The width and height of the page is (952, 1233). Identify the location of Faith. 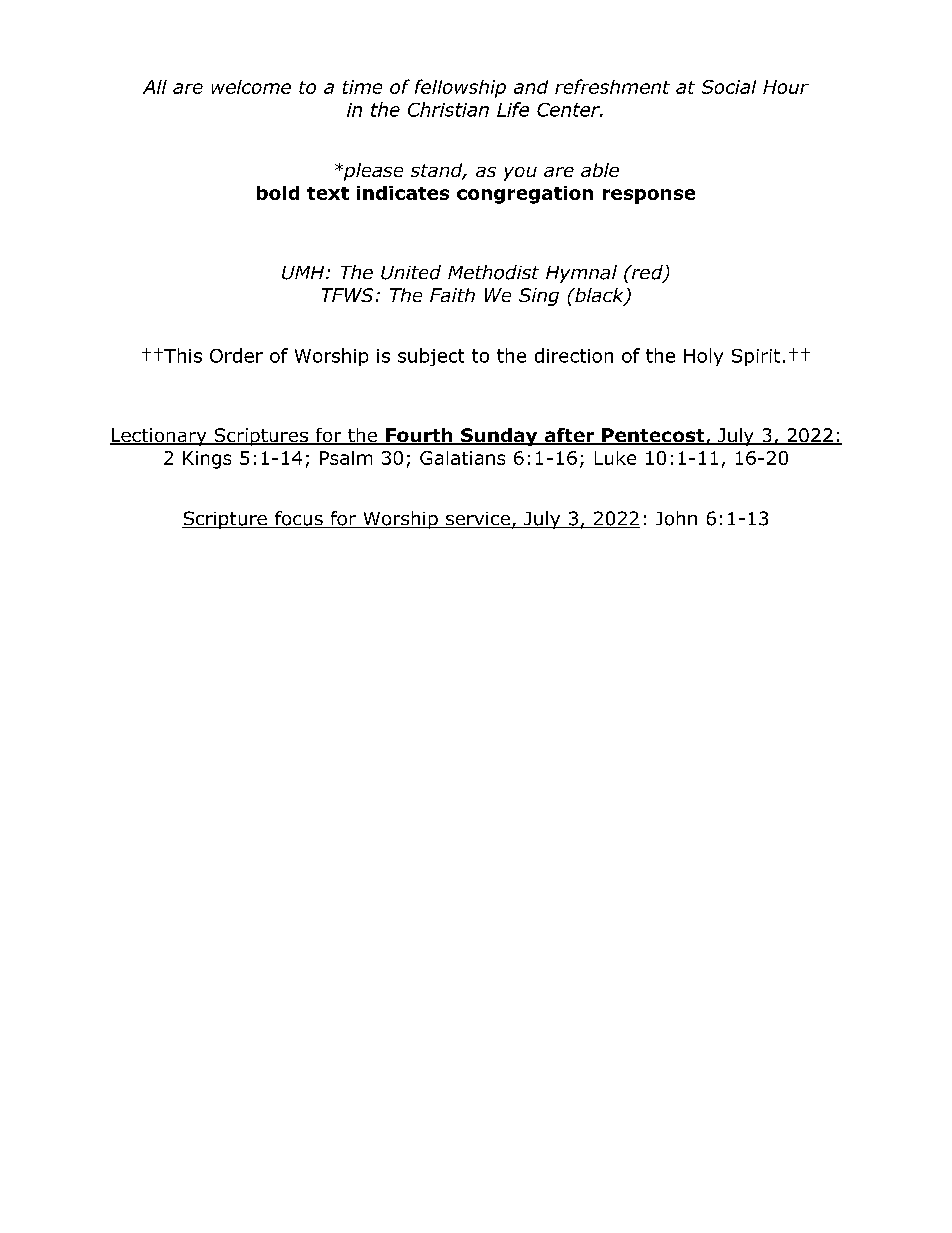
(452, 295).
